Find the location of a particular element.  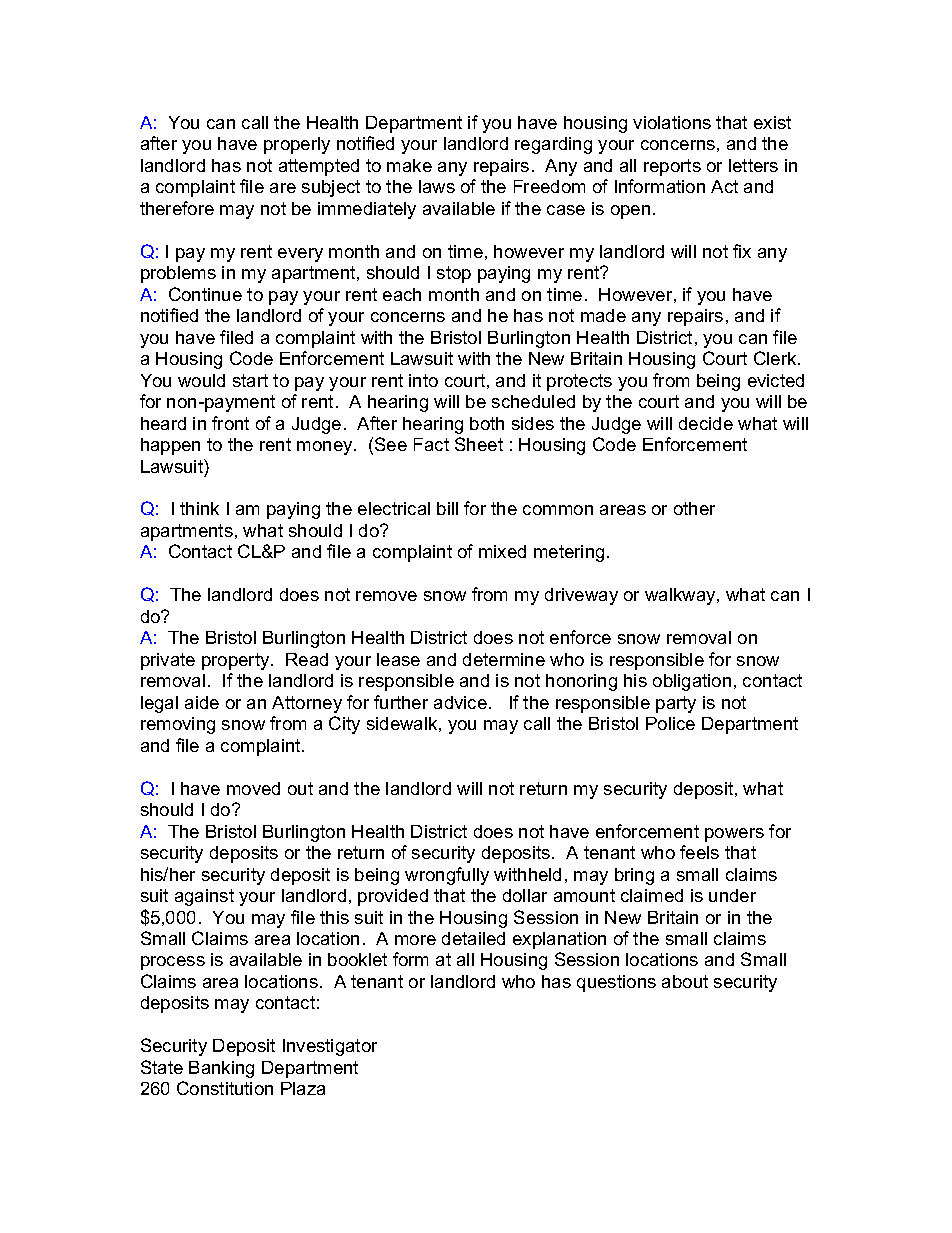

walkway is located at coordinates (681, 596).
